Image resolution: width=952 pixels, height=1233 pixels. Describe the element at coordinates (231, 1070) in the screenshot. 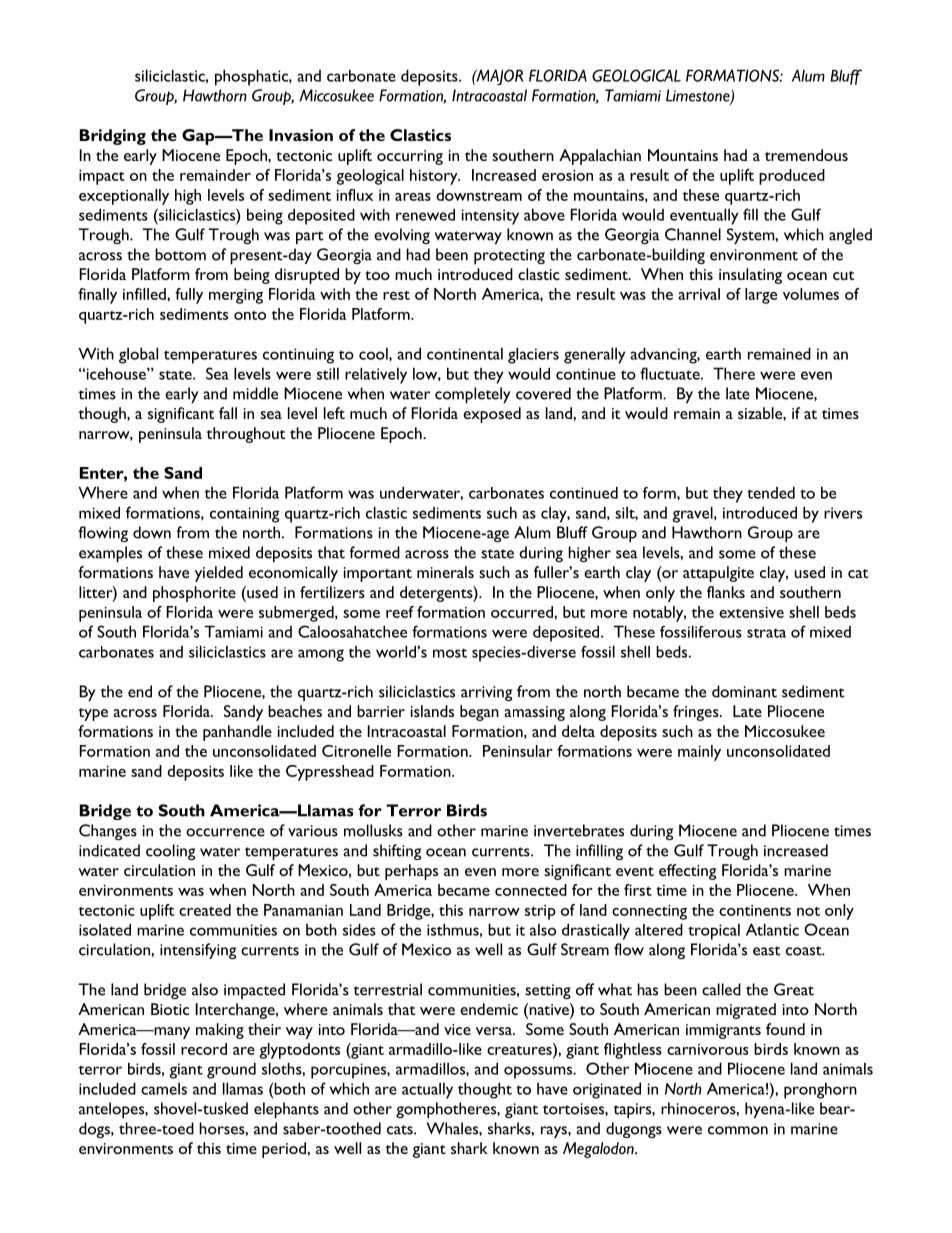

I see `ground` at that location.
